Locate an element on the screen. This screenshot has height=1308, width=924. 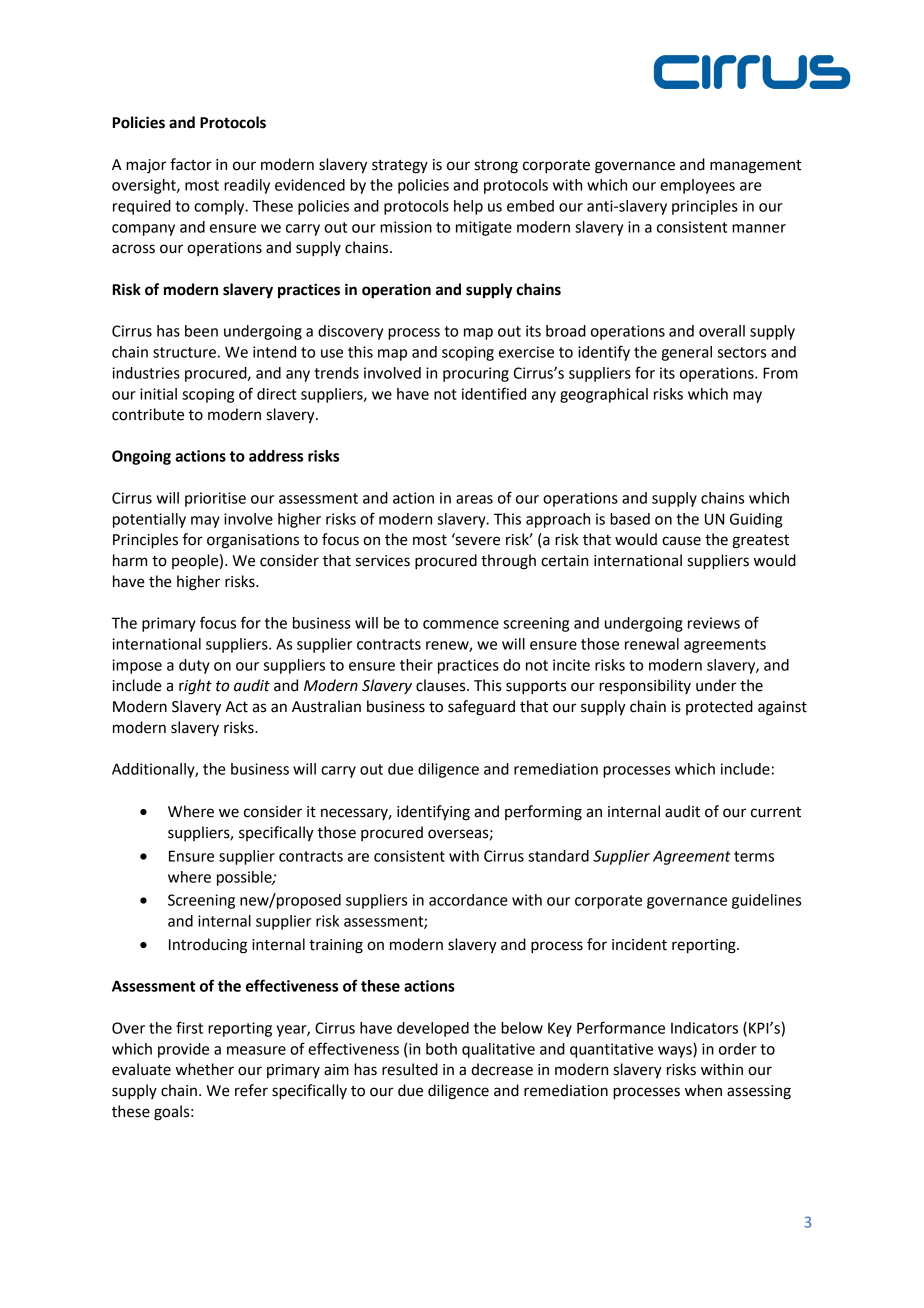
safeguard is located at coordinates (481, 708).
